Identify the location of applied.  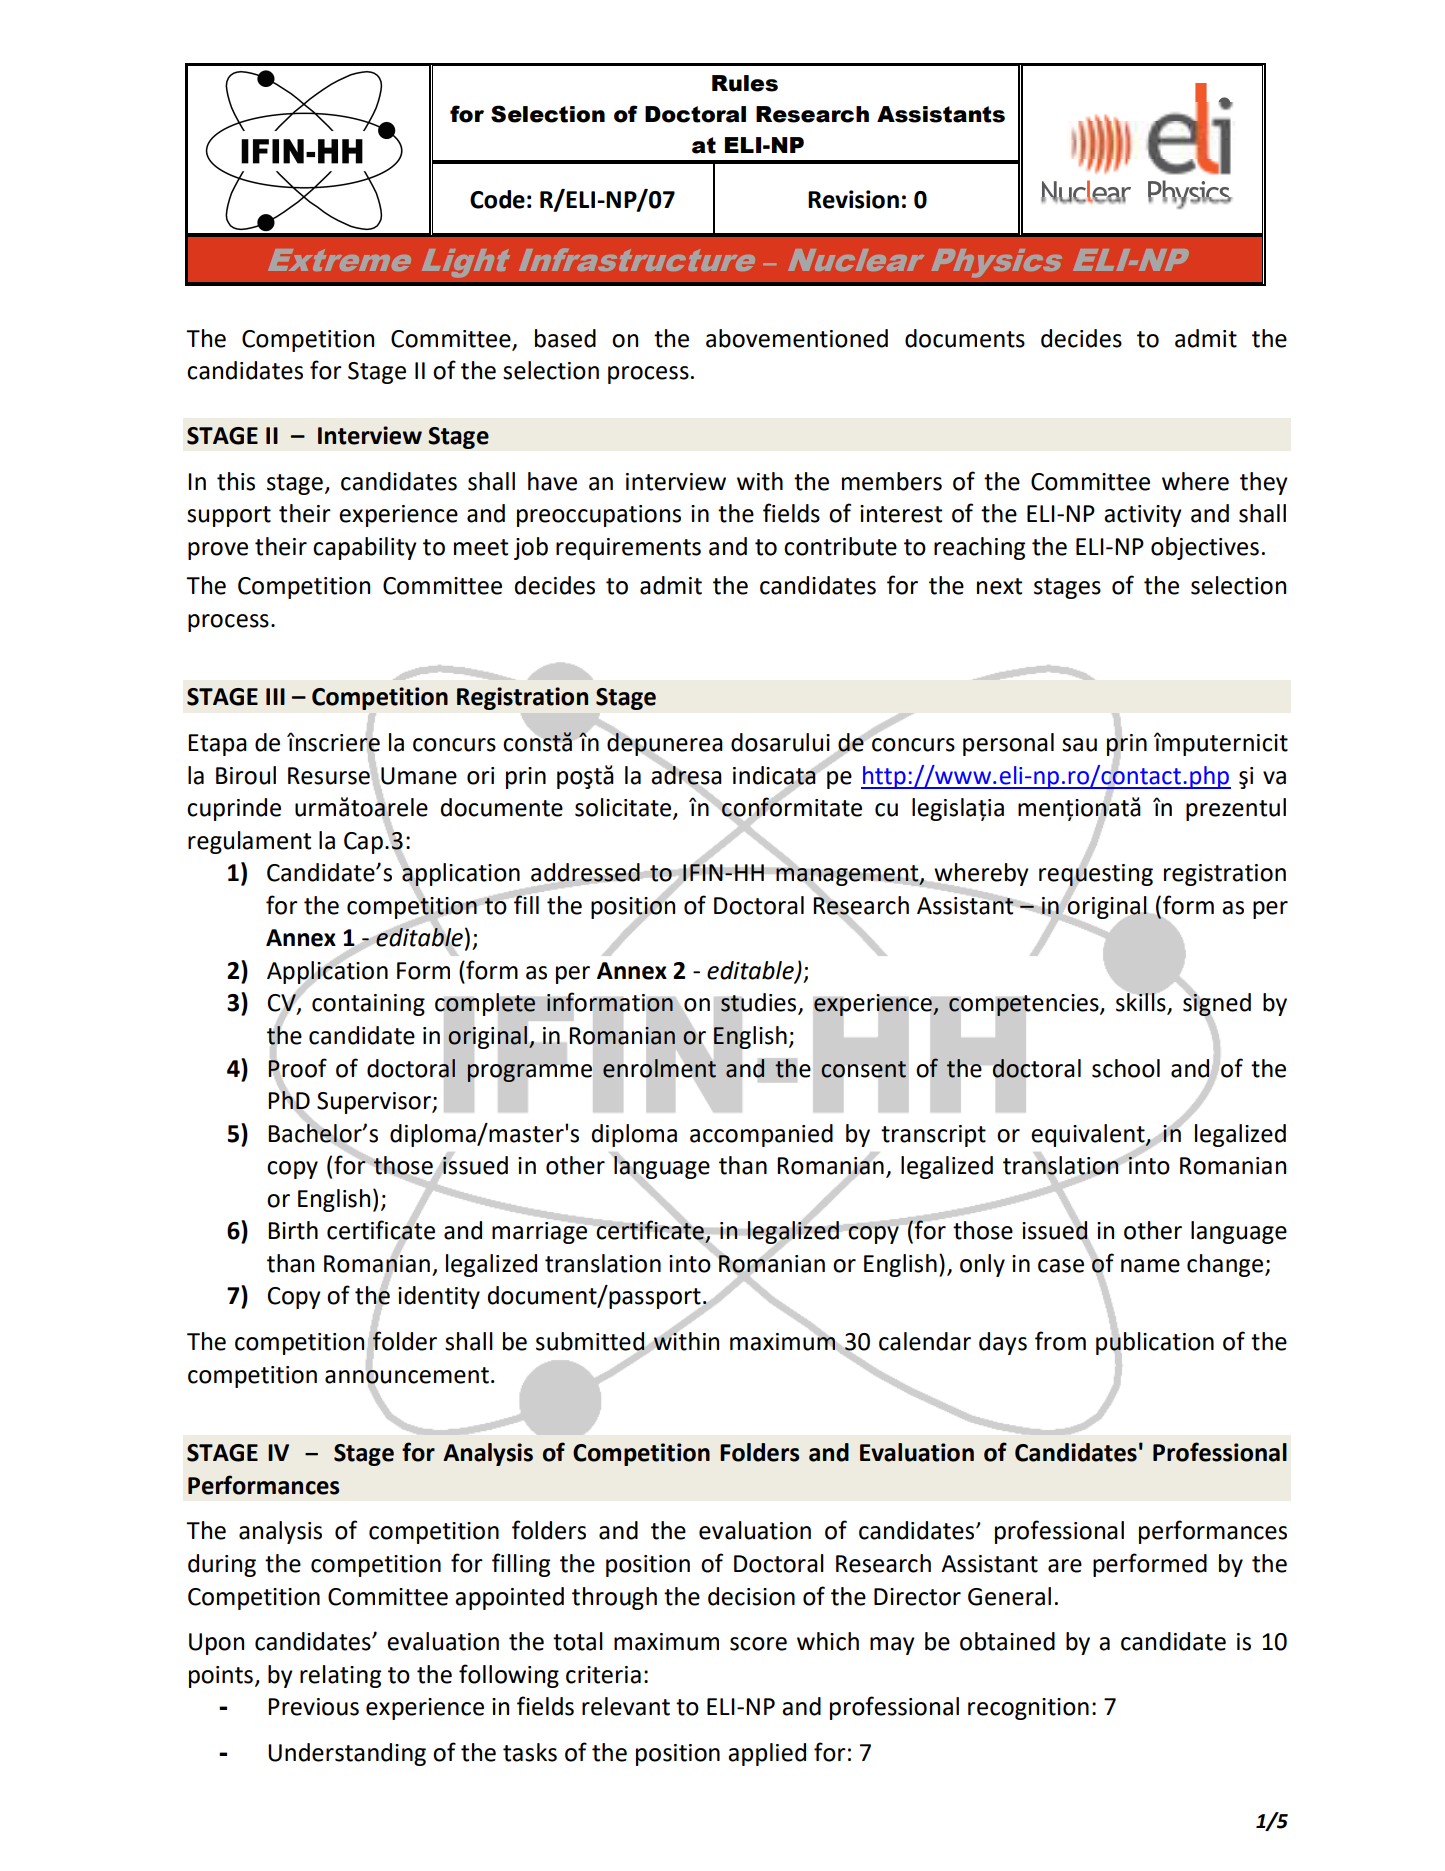
(767, 1754).
